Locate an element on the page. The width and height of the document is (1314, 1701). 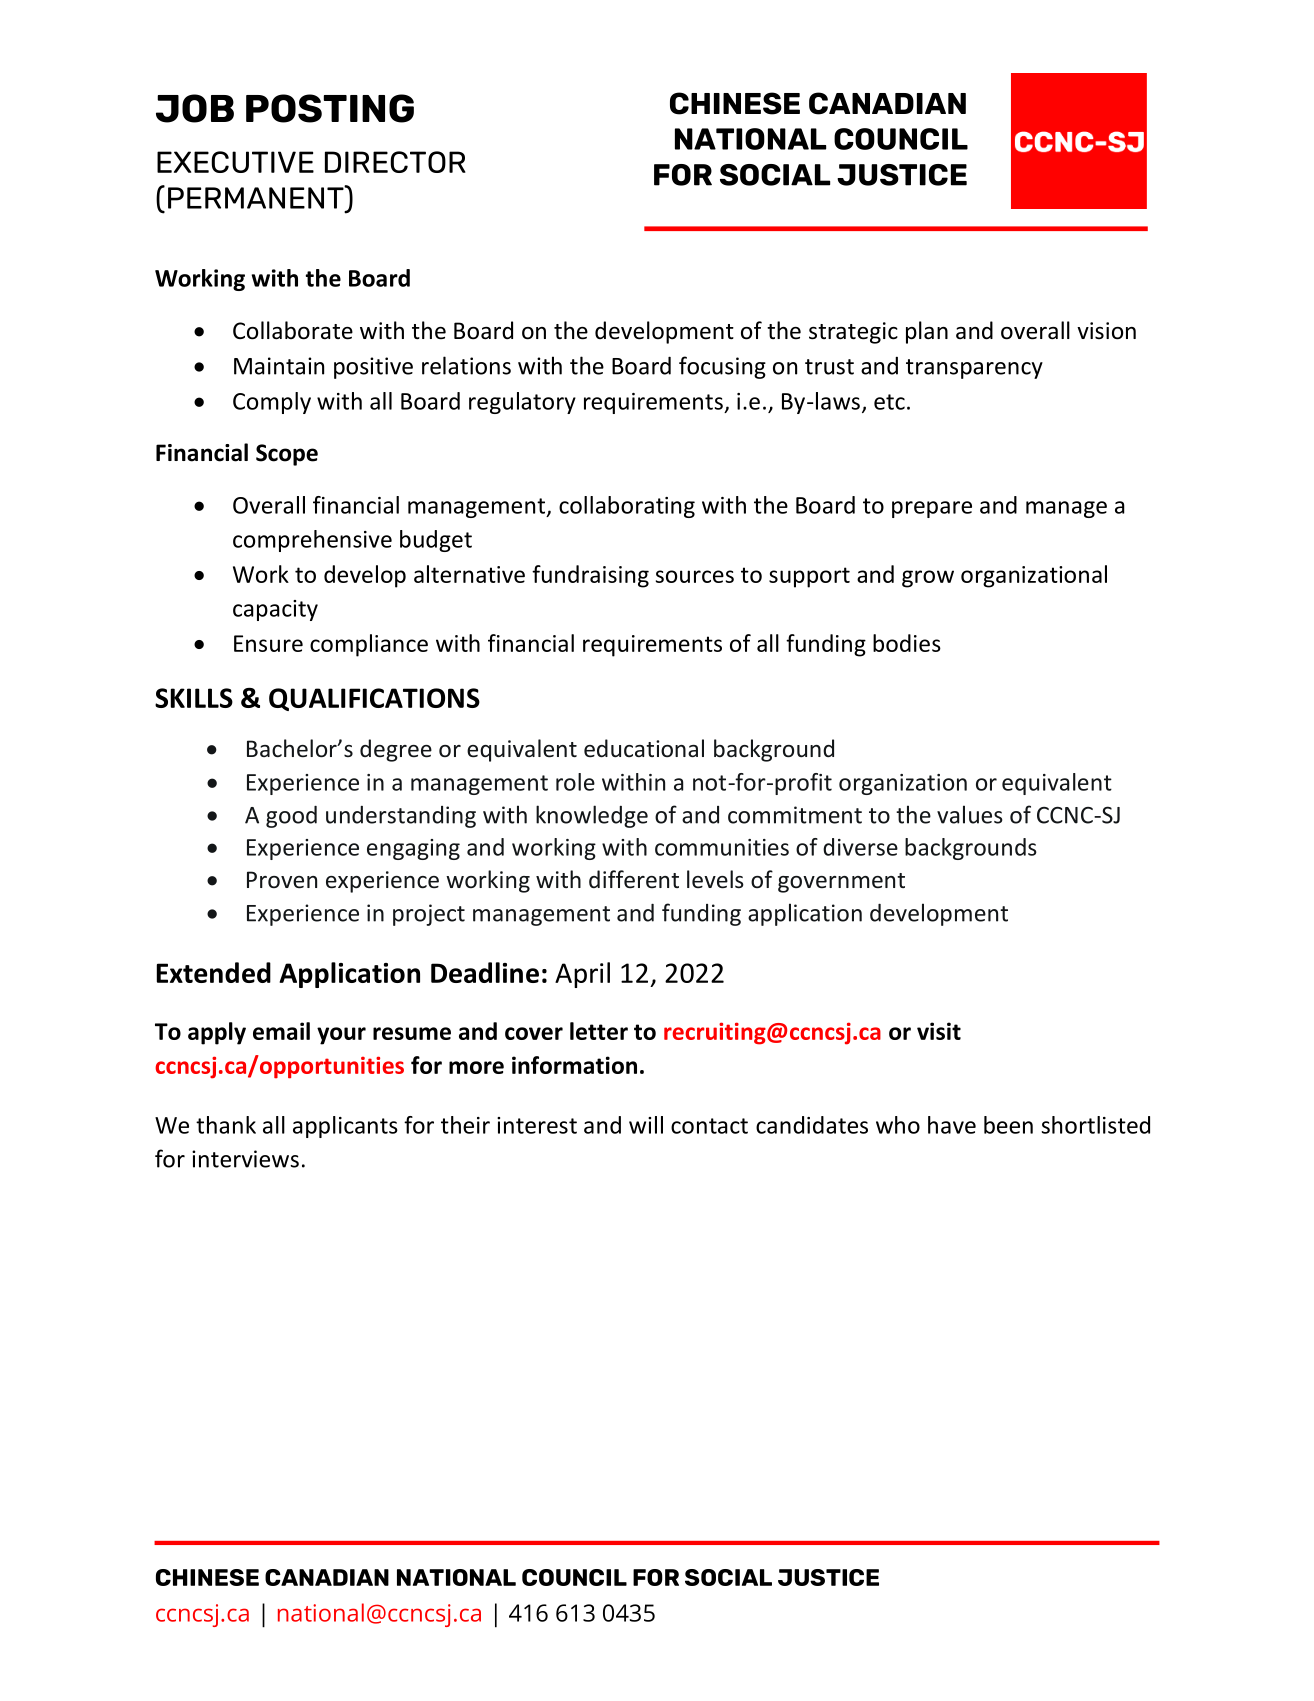
DIRECTOR is located at coordinates (395, 162).
